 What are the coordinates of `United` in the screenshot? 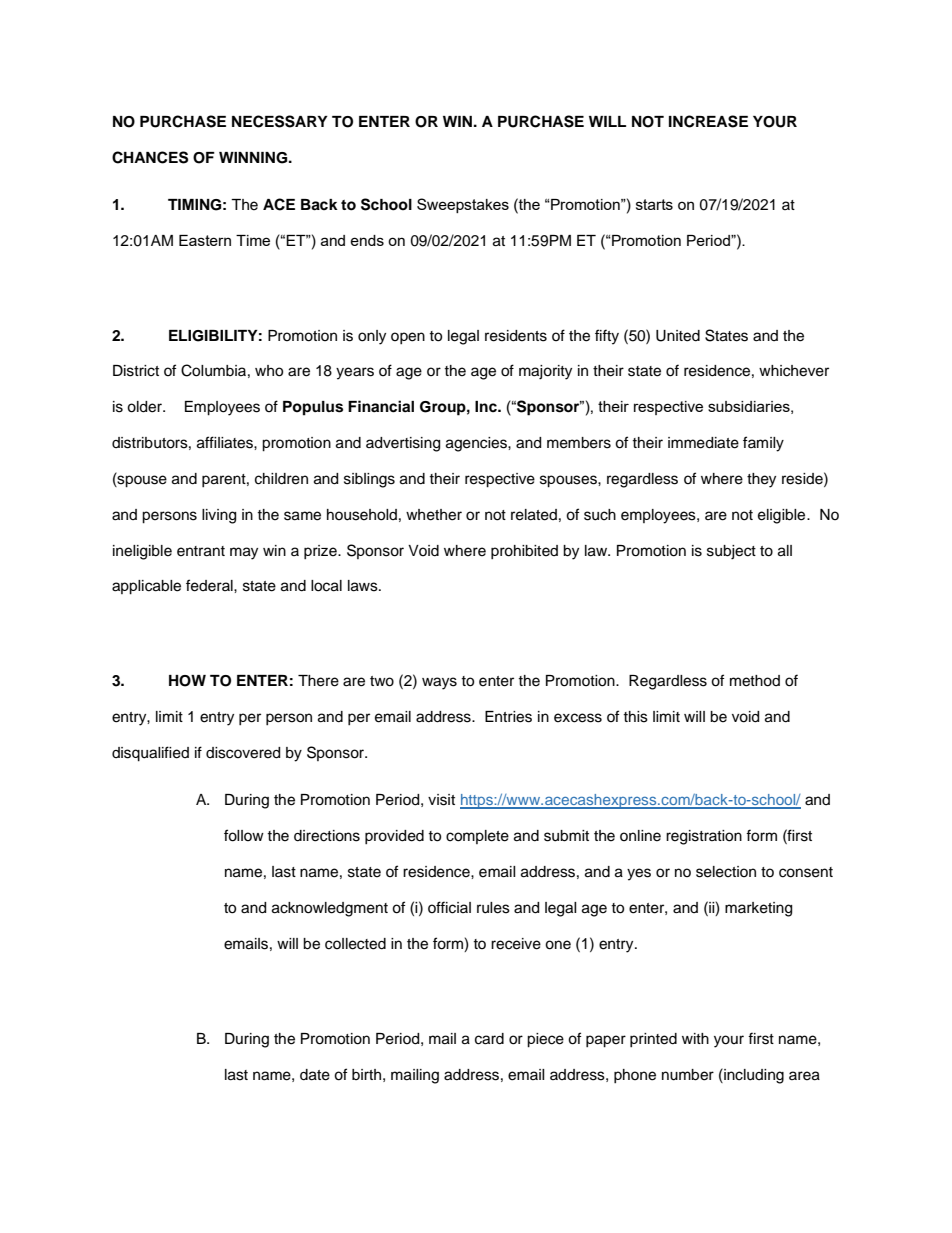 It's located at (678, 336).
